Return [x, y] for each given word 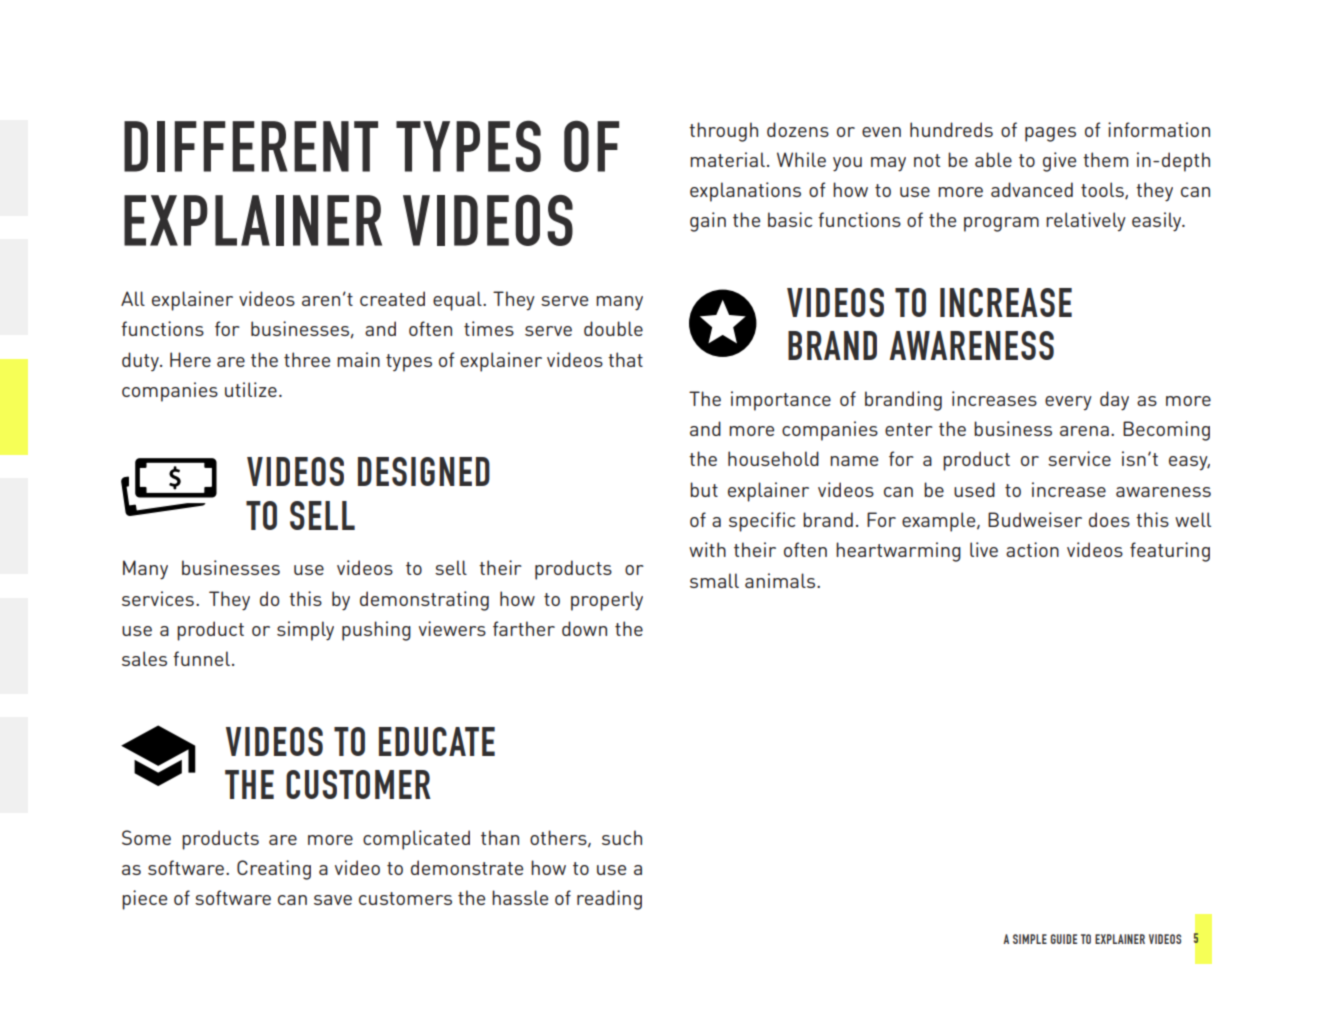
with [707, 549]
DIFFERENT [251, 146]
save [333, 900]
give [1059, 162]
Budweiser [1035, 519]
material [727, 159]
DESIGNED [424, 471]
